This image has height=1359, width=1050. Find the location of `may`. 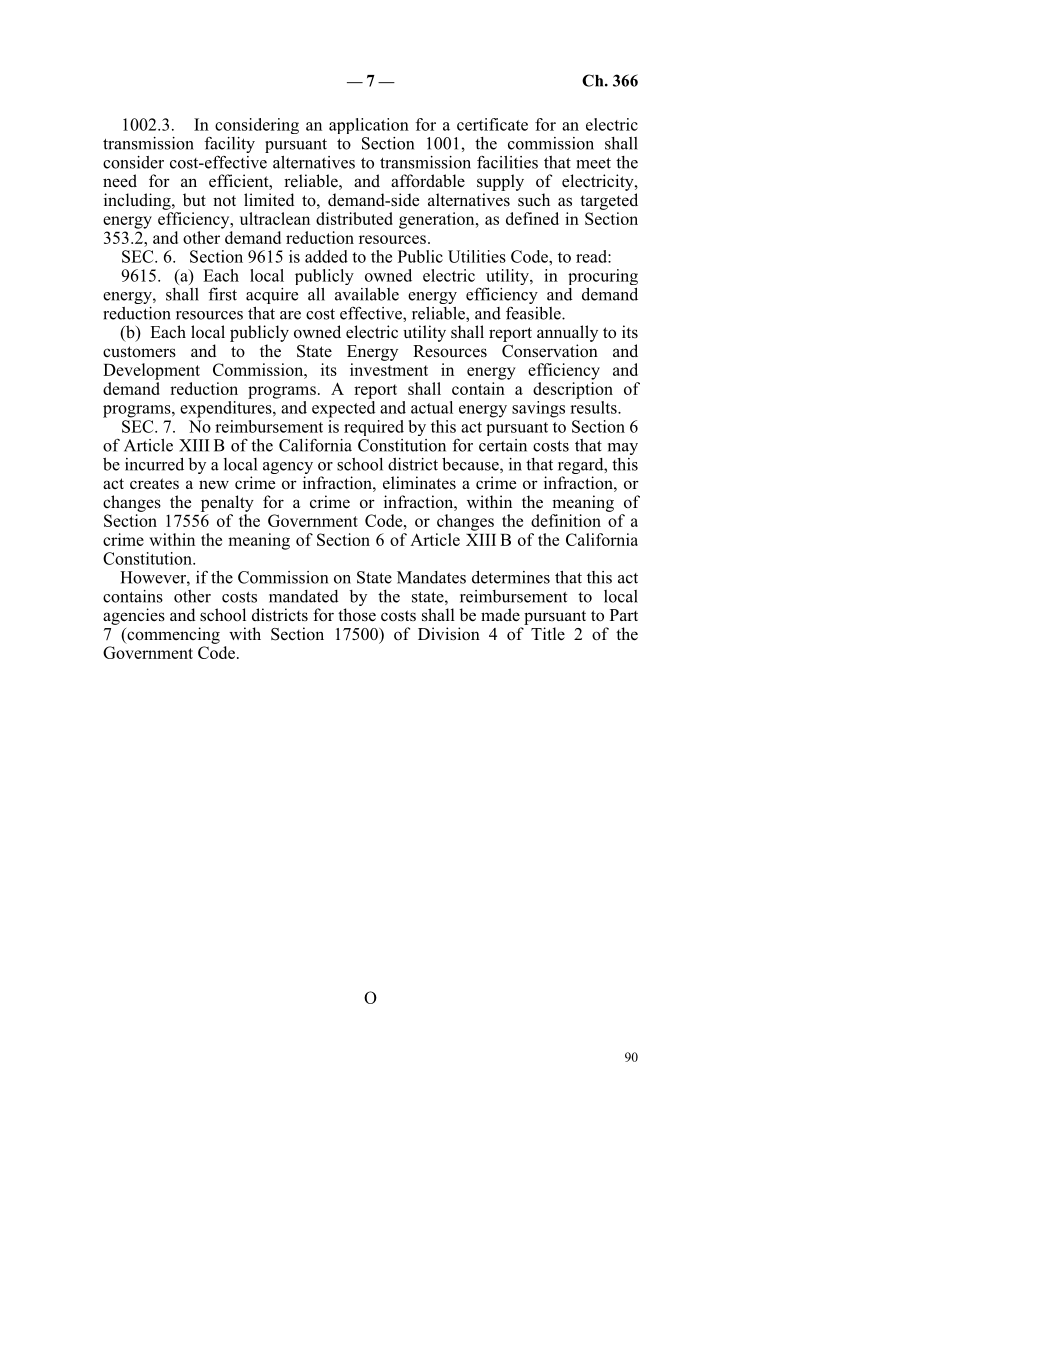

may is located at coordinates (623, 449).
